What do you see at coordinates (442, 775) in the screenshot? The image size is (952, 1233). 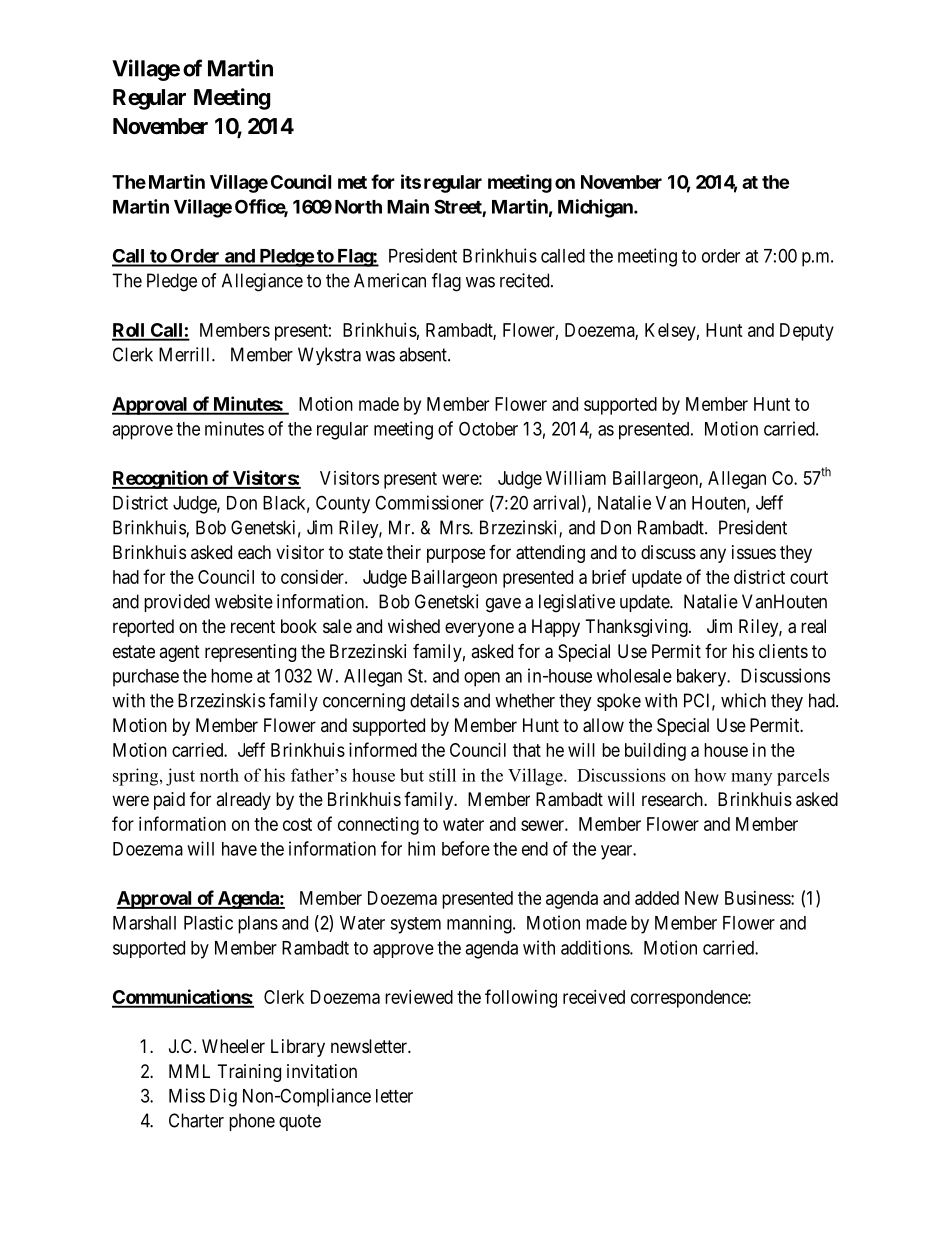 I see `still` at bounding box center [442, 775].
